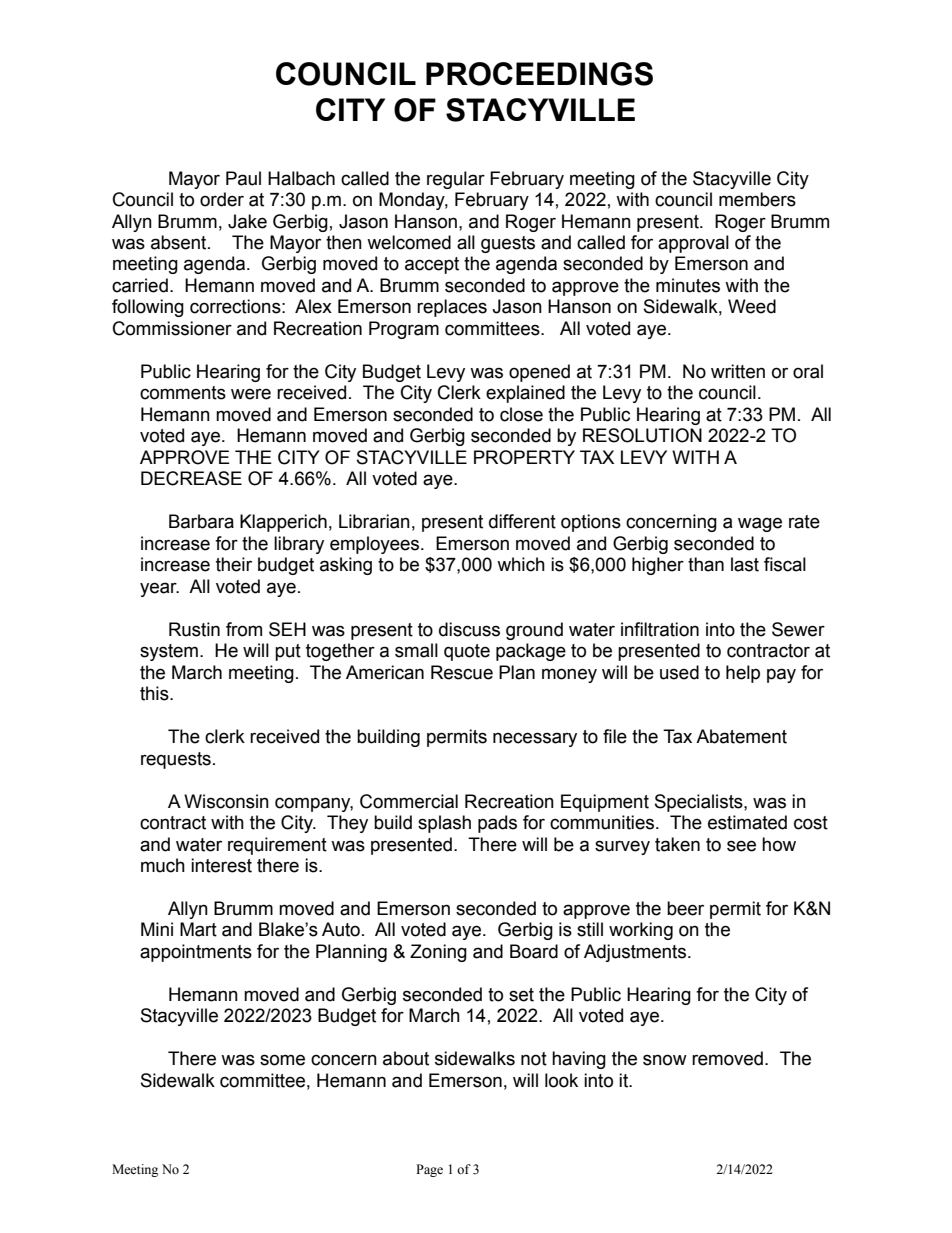  What do you see at coordinates (539, 74) in the screenshot?
I see `PROCEEDINGS` at bounding box center [539, 74].
